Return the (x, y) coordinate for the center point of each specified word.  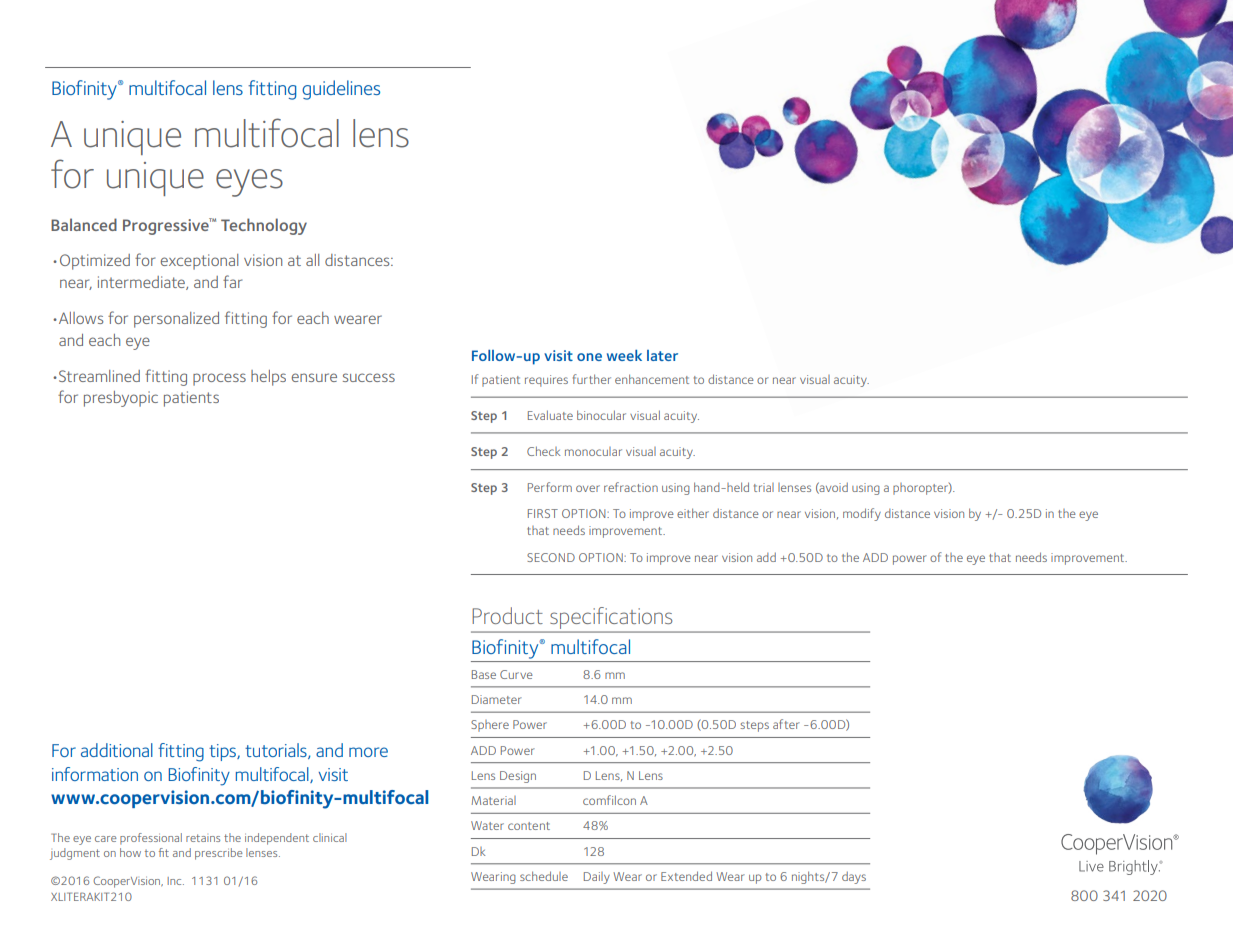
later (662, 355)
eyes (249, 183)
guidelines (341, 90)
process (219, 379)
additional (117, 750)
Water (487, 825)
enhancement (652, 379)
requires (546, 381)
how (130, 852)
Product (507, 615)
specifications (611, 618)
